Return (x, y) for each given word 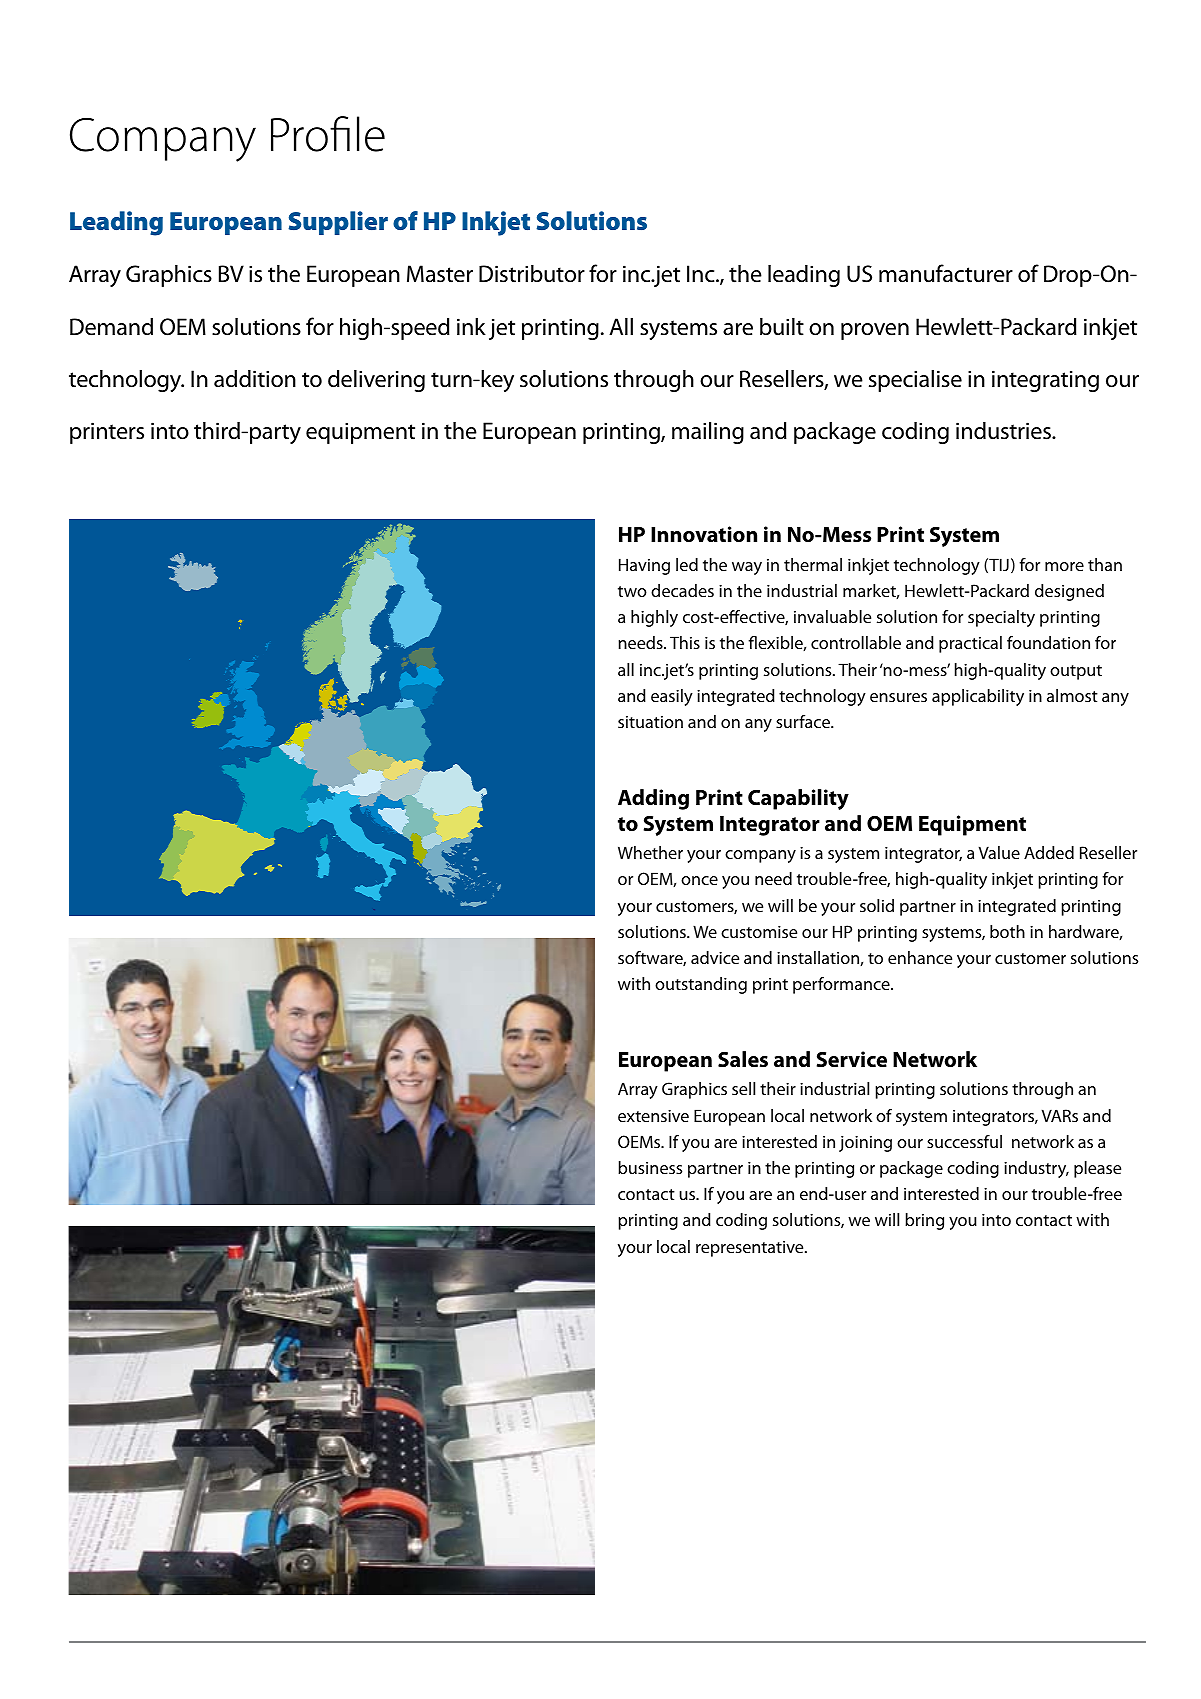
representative (751, 1249)
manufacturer (946, 273)
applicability (978, 697)
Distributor (532, 273)
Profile (328, 134)
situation (650, 722)
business (650, 1167)
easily (672, 697)
